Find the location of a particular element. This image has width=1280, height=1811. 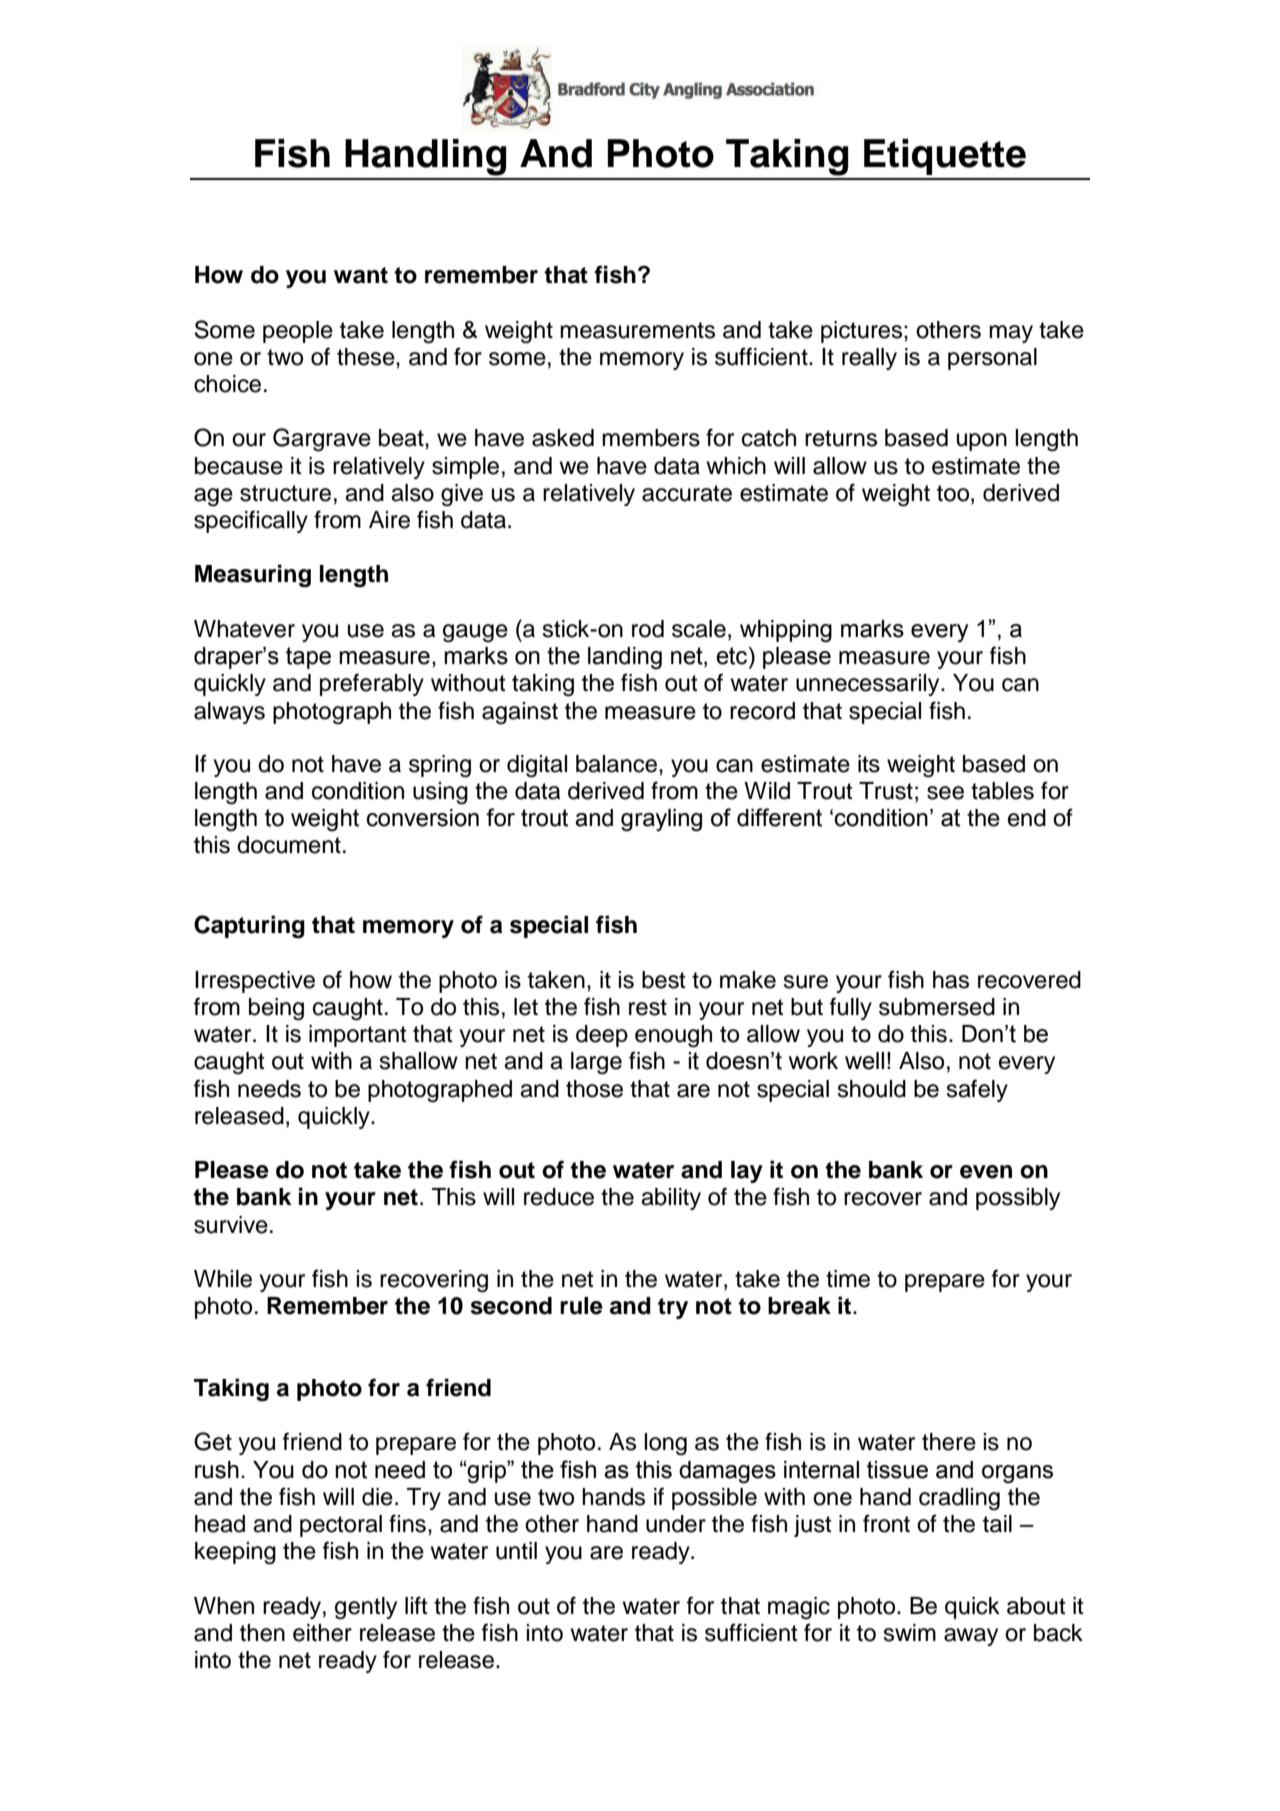

Irrespective is located at coordinates (255, 982).
